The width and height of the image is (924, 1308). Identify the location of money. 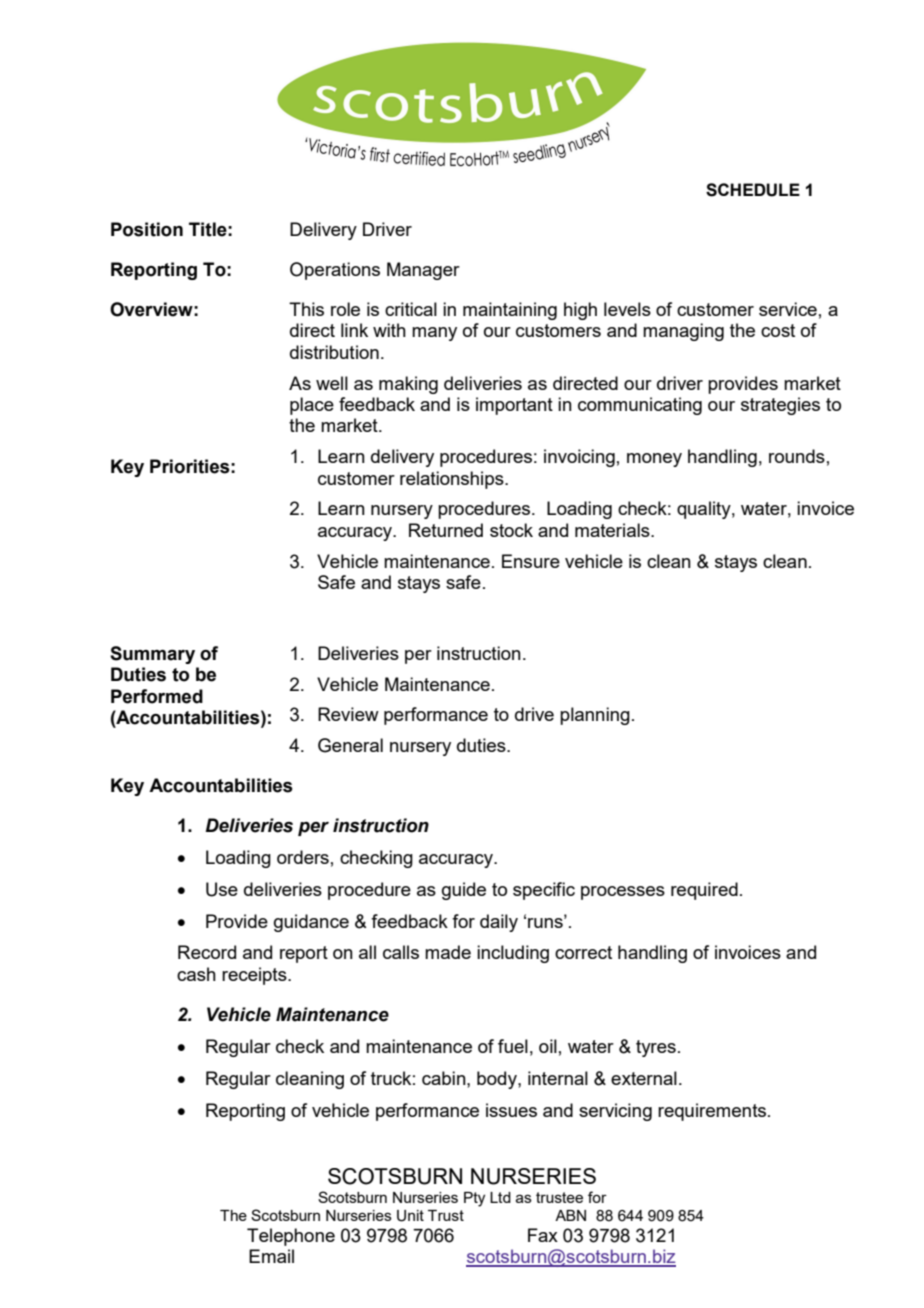
(654, 460).
